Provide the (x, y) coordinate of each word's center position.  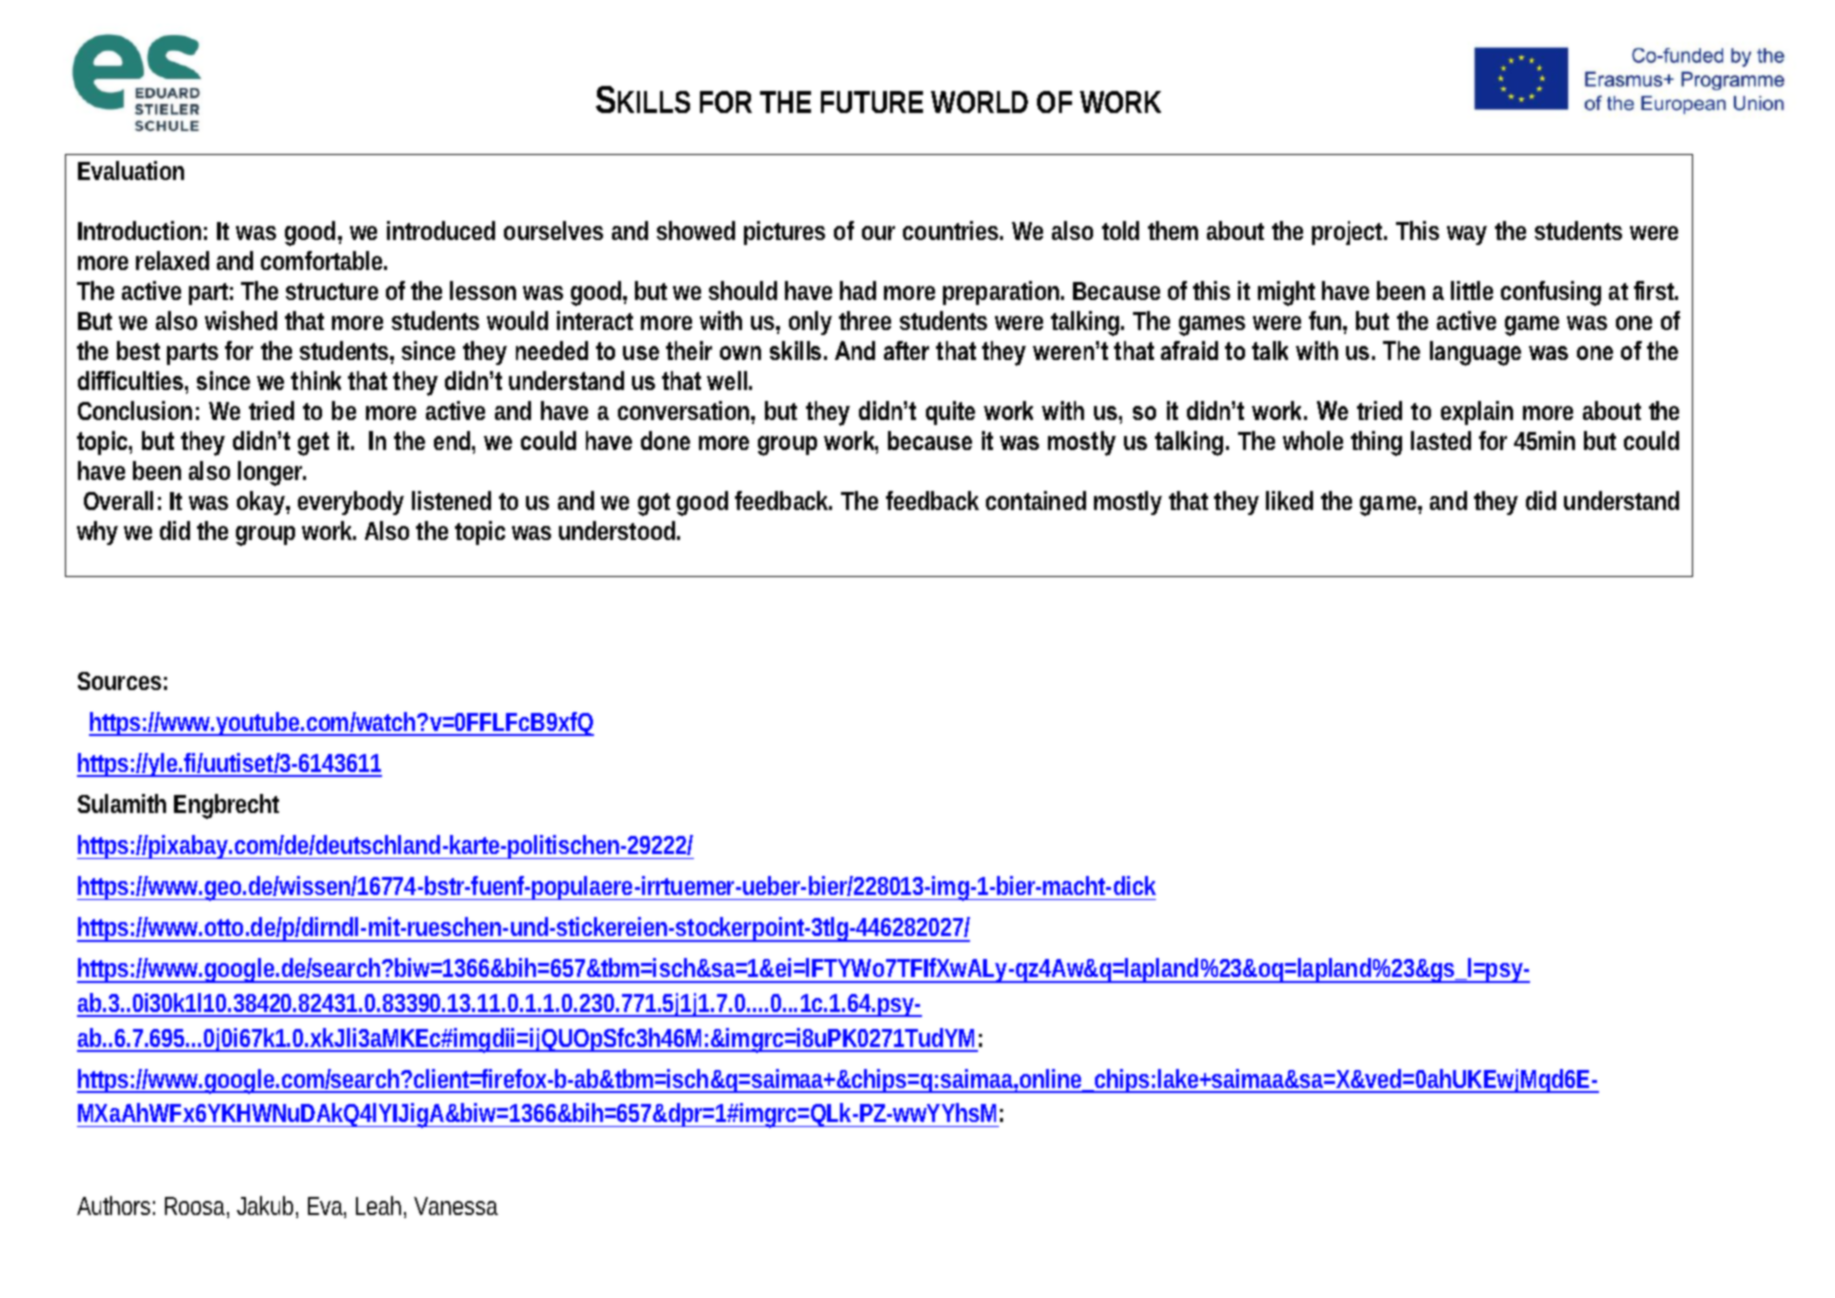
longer (272, 473)
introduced (441, 230)
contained (1036, 500)
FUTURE (872, 102)
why (97, 533)
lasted (1441, 440)
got (654, 504)
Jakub (267, 1207)
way (1467, 235)
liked (1289, 500)
